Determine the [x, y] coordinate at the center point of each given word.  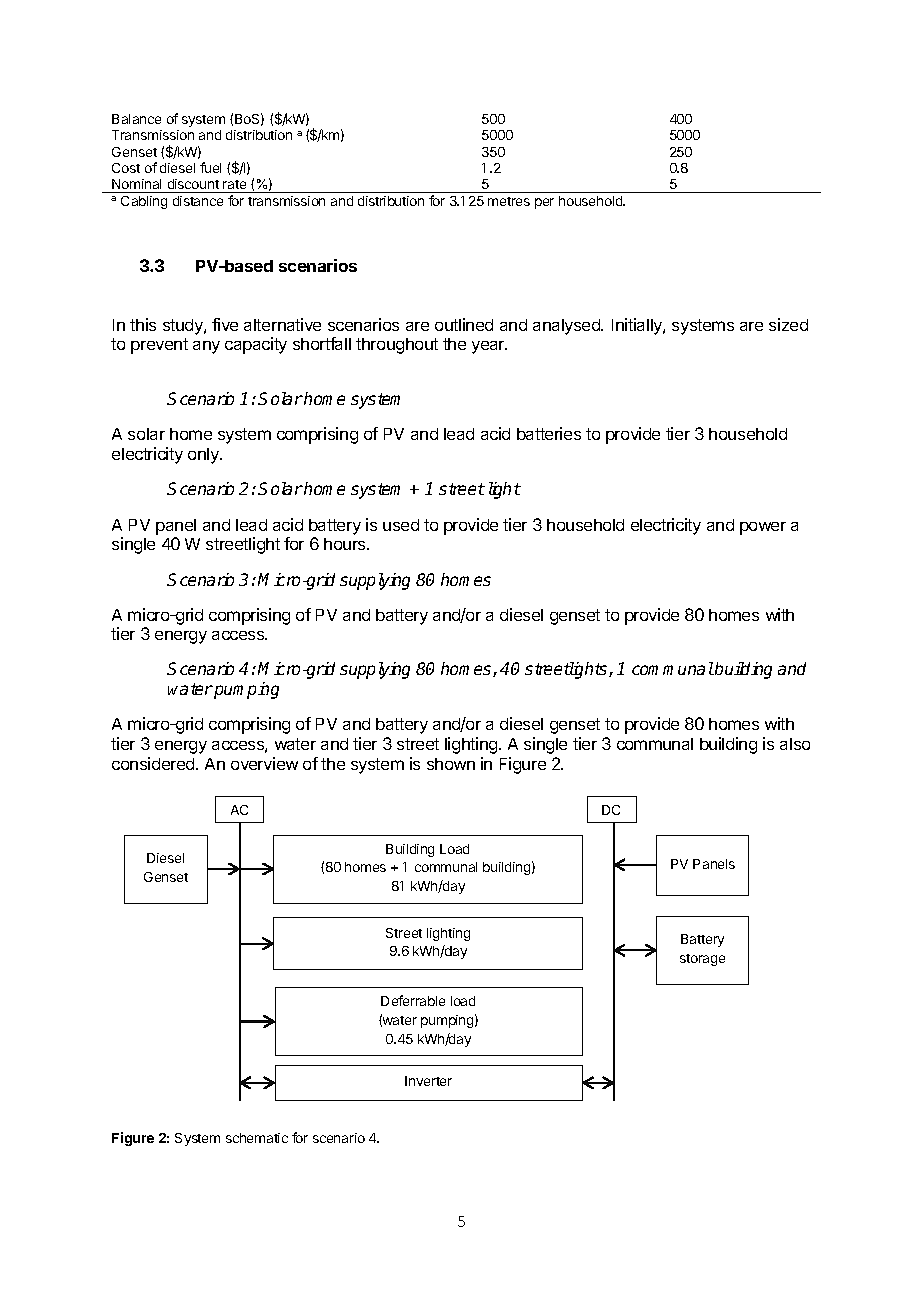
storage [702, 960]
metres [509, 201]
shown [451, 764]
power [763, 528]
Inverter [428, 1081]
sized [788, 324]
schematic [257, 1138]
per [544, 203]
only [204, 456]
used [401, 525]
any [206, 347]
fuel [210, 167]
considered [154, 763]
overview [264, 763]
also [795, 744]
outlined [464, 324]
